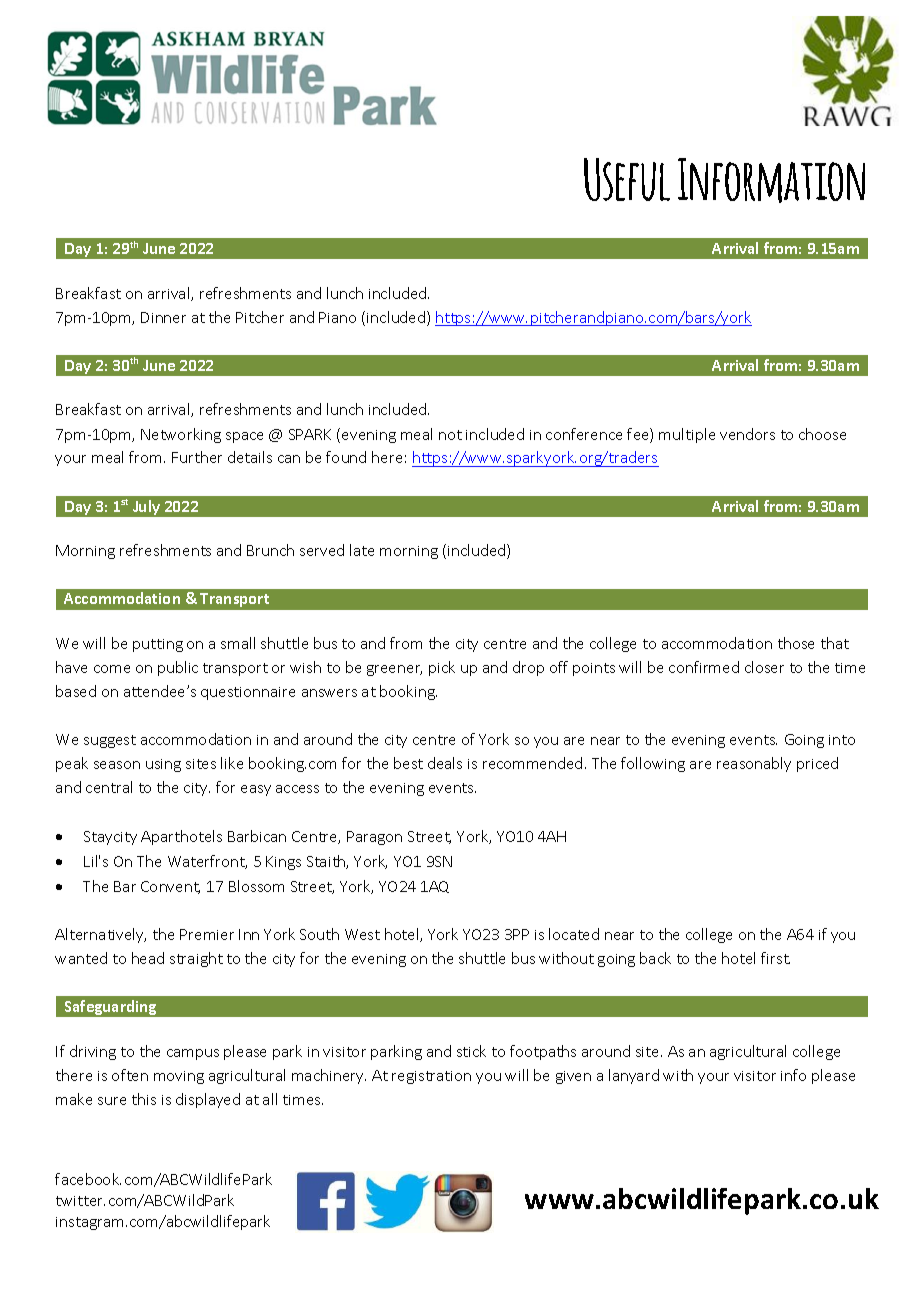 Image resolution: width=924 pixels, height=1308 pixels. What do you see at coordinates (431, 1077) in the screenshot?
I see `registration` at bounding box center [431, 1077].
